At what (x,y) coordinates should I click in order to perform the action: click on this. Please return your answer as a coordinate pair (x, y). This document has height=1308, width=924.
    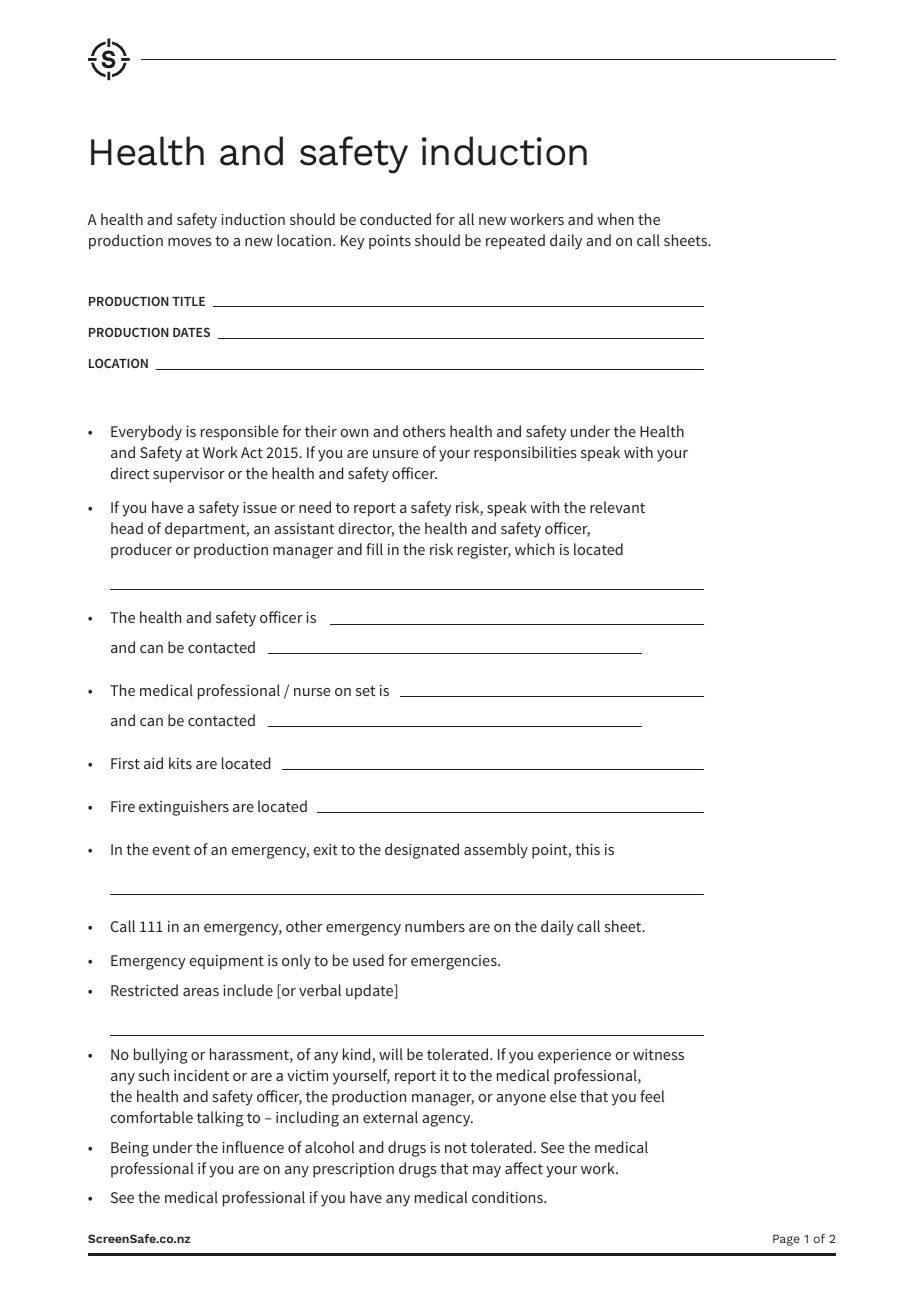
    Looking at the image, I should click on (587, 849).
